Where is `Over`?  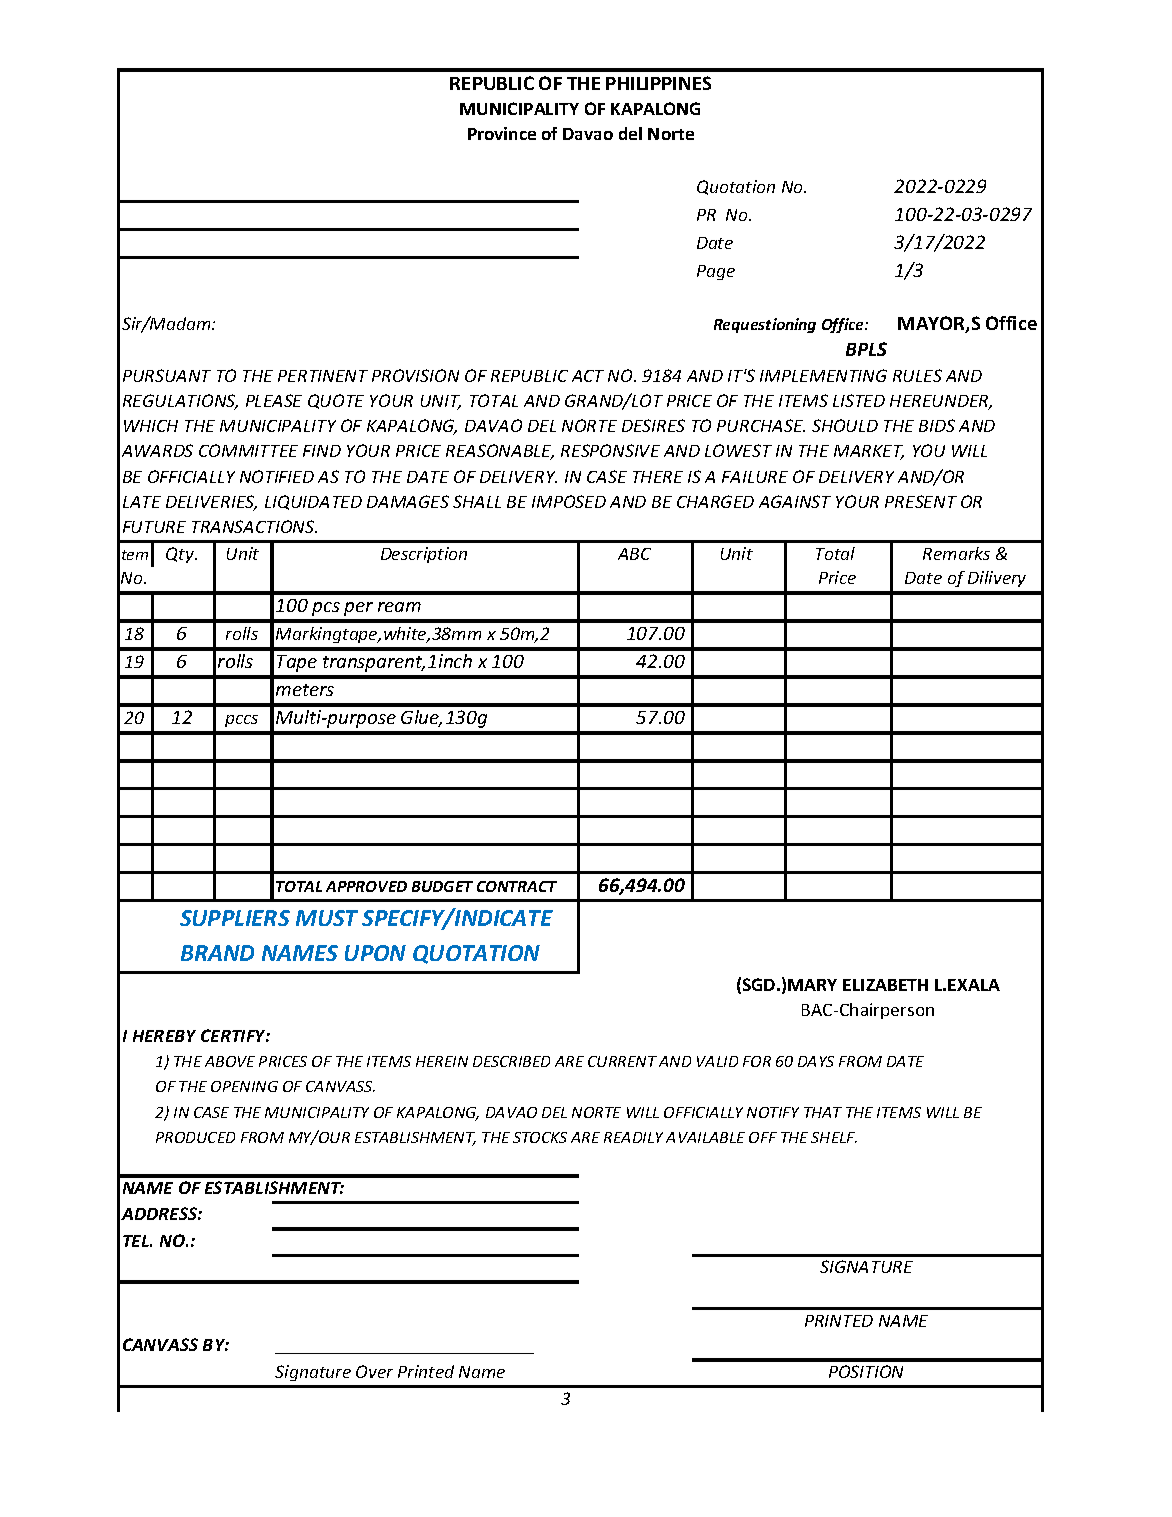 Over is located at coordinates (374, 1371).
